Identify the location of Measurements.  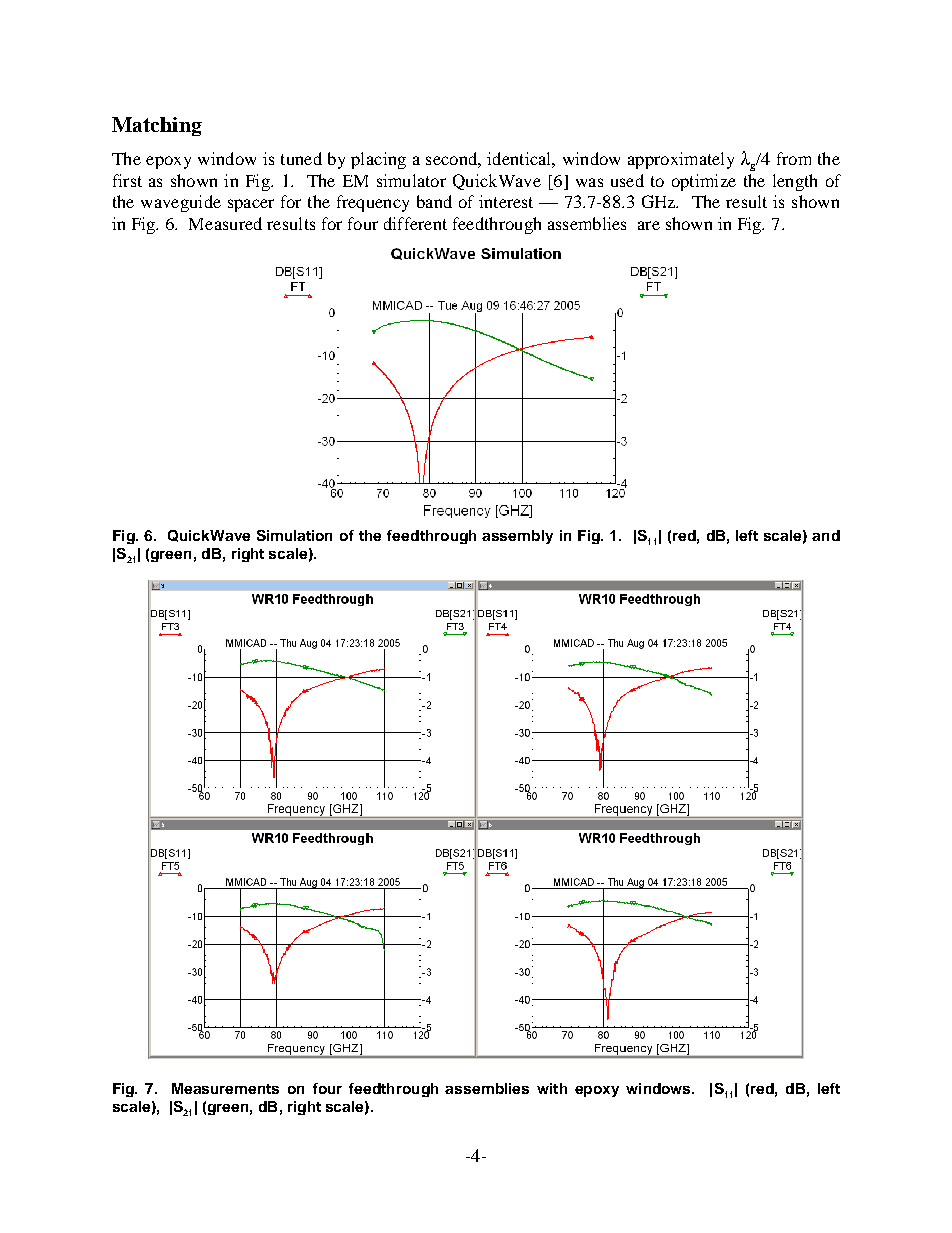
(225, 1088).
